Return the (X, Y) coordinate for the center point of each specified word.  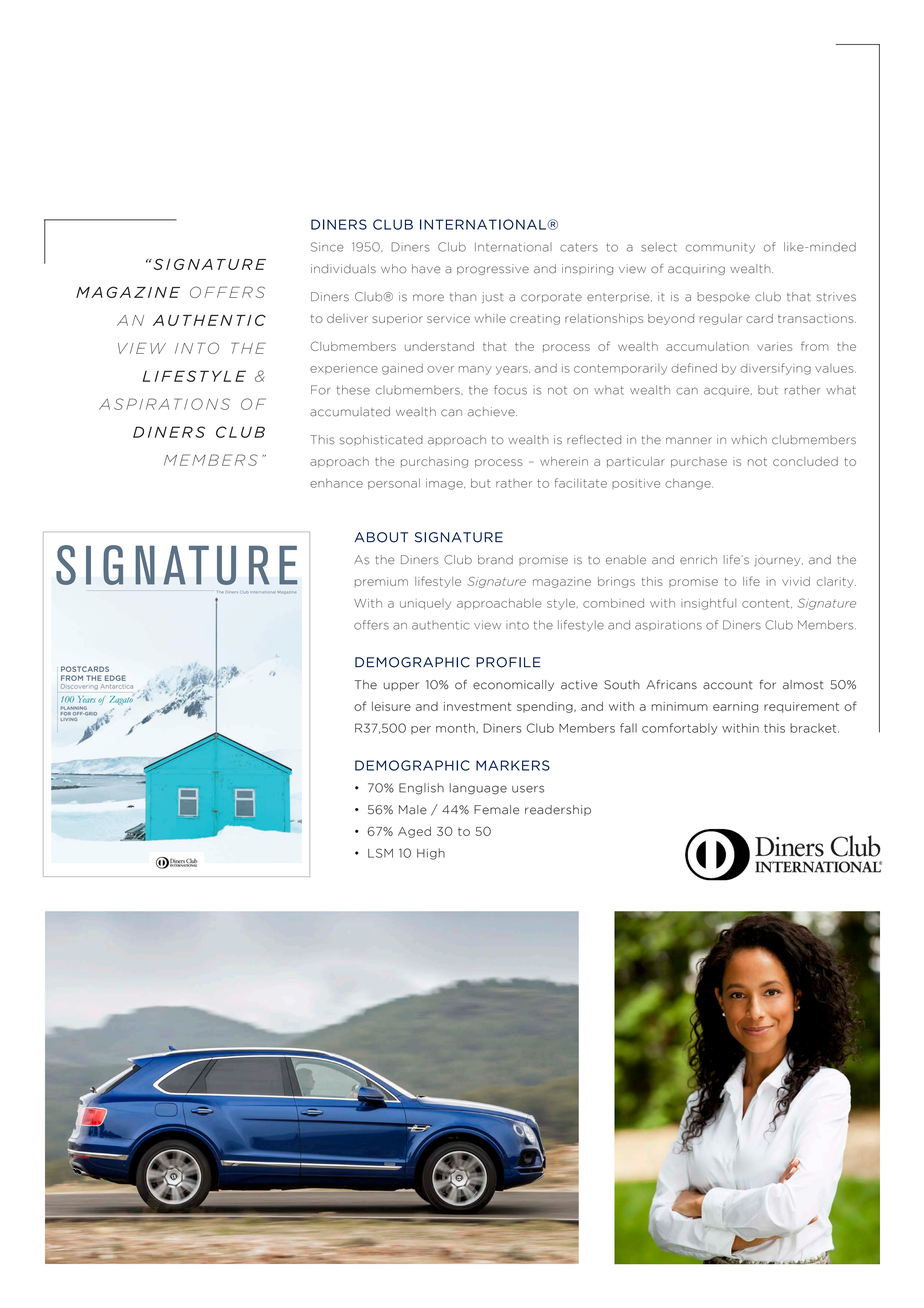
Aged (414, 832)
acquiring (696, 269)
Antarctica (117, 686)
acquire (728, 391)
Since (327, 247)
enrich (698, 560)
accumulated (350, 412)
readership (558, 810)
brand (495, 560)
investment (477, 706)
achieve (492, 412)
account (727, 685)
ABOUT (381, 537)
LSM (380, 853)
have (426, 269)
